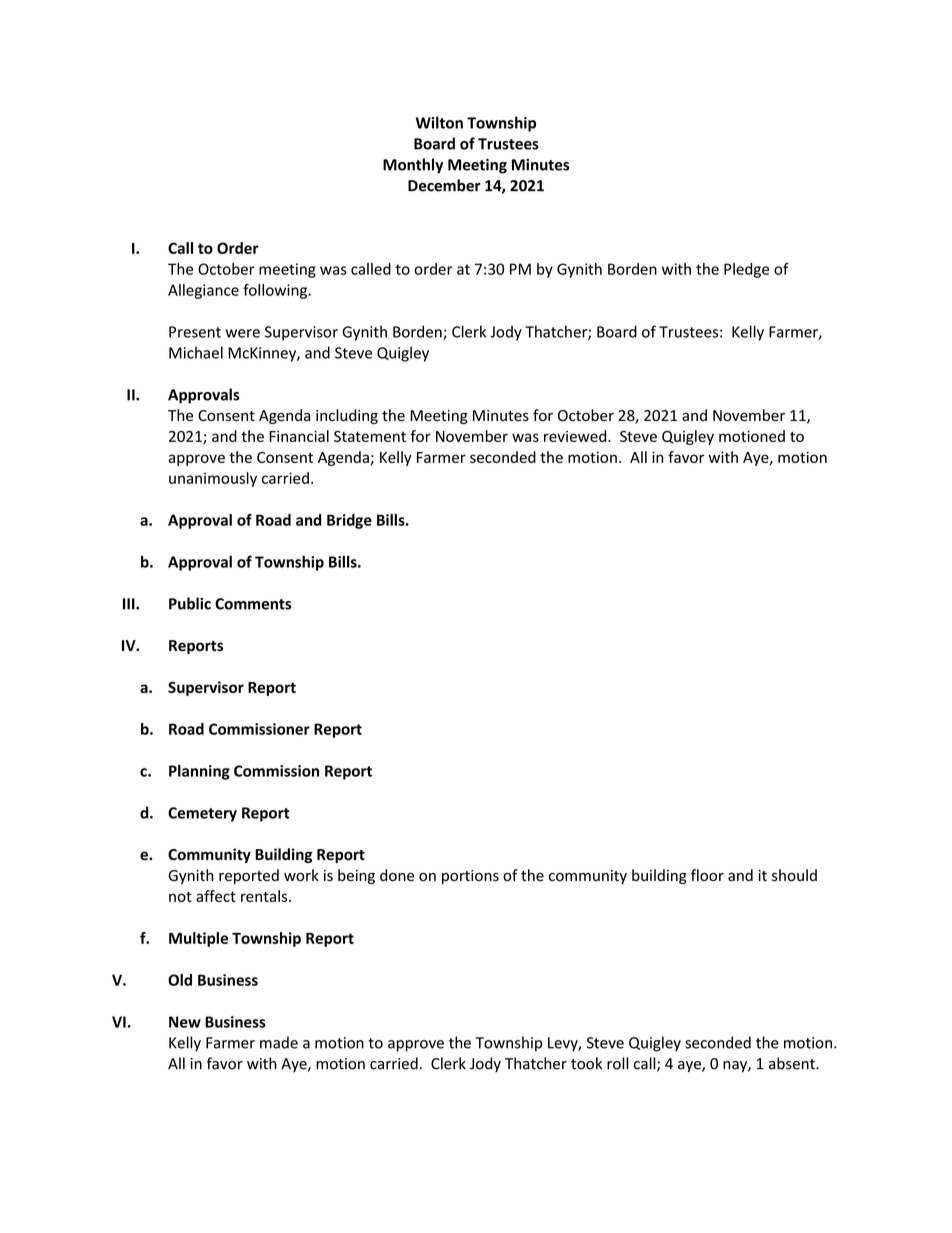  Describe the element at coordinates (203, 291) in the screenshot. I see `Allegiance` at that location.
